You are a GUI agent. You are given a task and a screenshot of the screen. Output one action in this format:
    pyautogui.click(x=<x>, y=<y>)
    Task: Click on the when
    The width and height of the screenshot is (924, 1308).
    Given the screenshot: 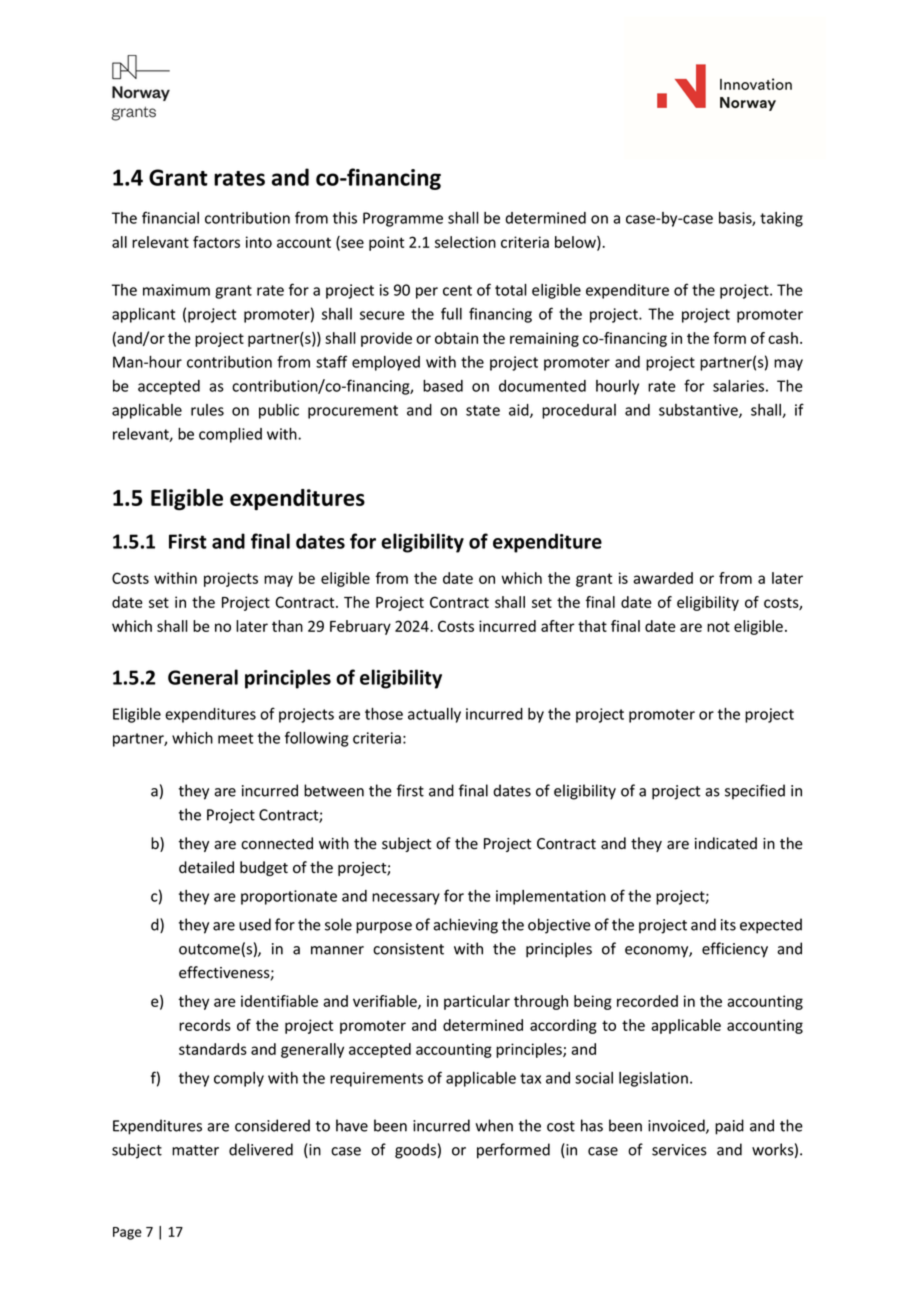 What is the action you would take?
    pyautogui.click(x=494, y=1125)
